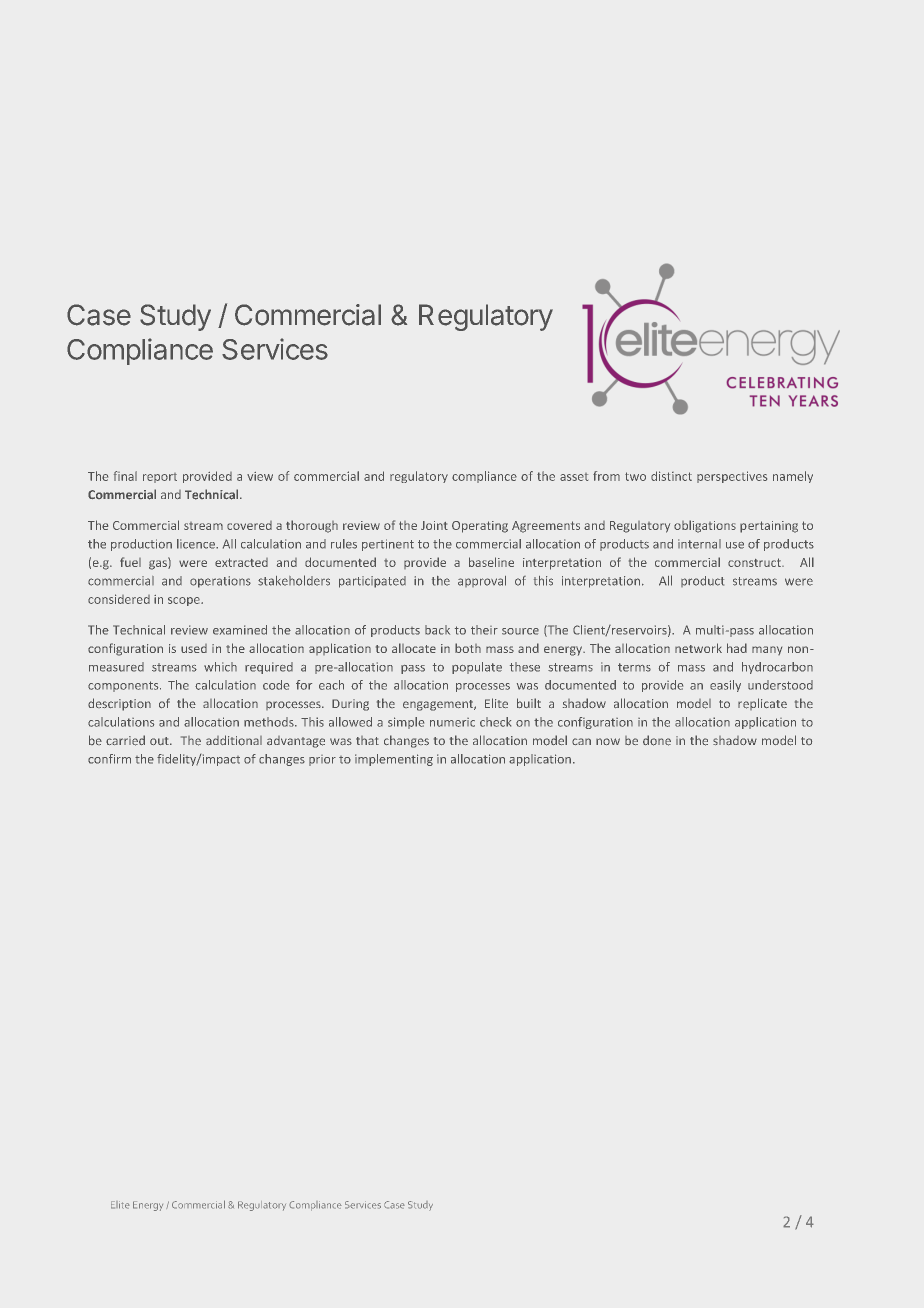 The height and width of the screenshot is (1308, 924). What do you see at coordinates (477, 668) in the screenshot?
I see `populate` at bounding box center [477, 668].
